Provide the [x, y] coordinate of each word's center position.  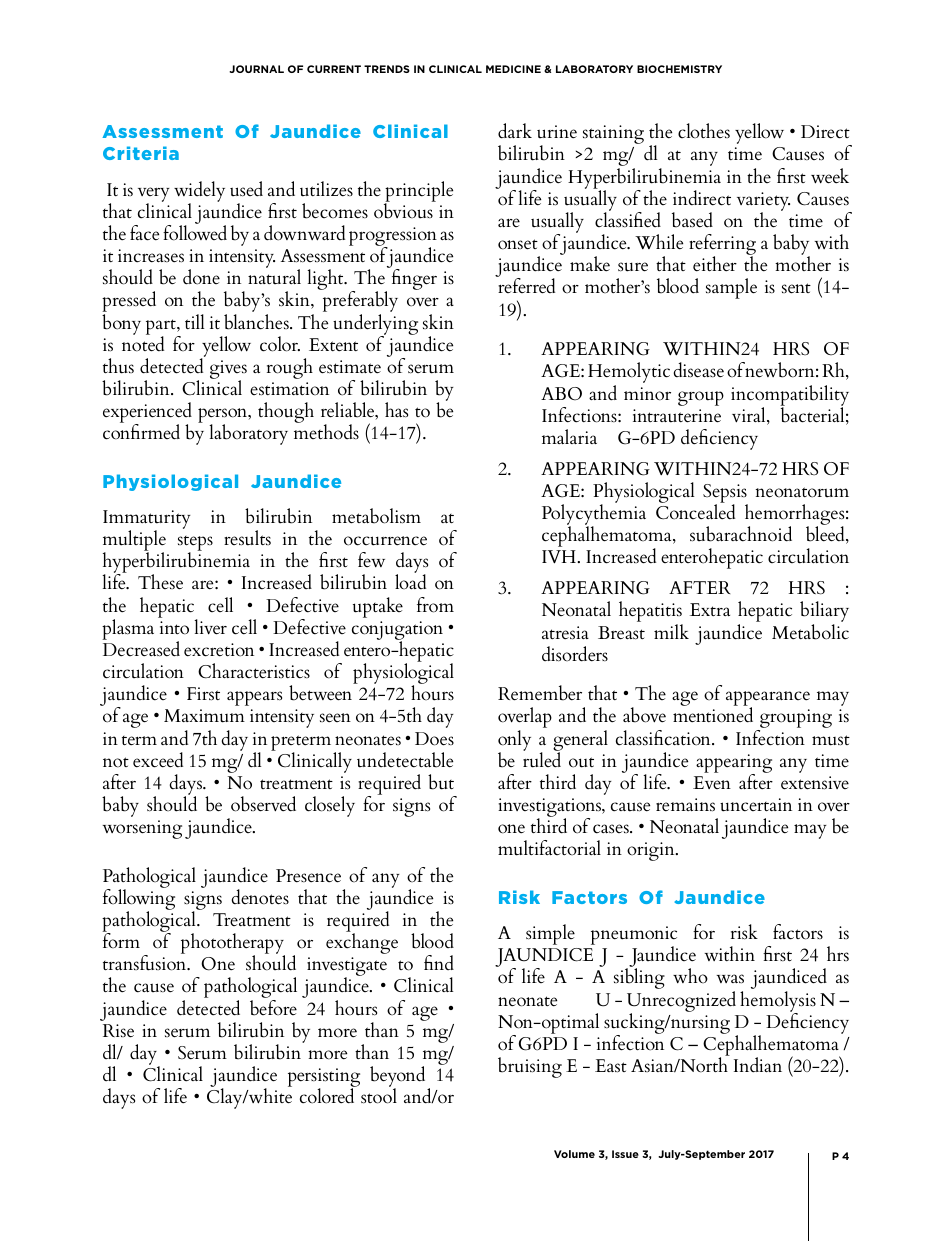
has [396, 410]
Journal [256, 69]
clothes [704, 130]
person [224, 417]
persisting [324, 1079]
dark [515, 131]
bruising [530, 1067]
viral [750, 416]
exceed [158, 760]
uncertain [756, 805]
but [441, 782]
